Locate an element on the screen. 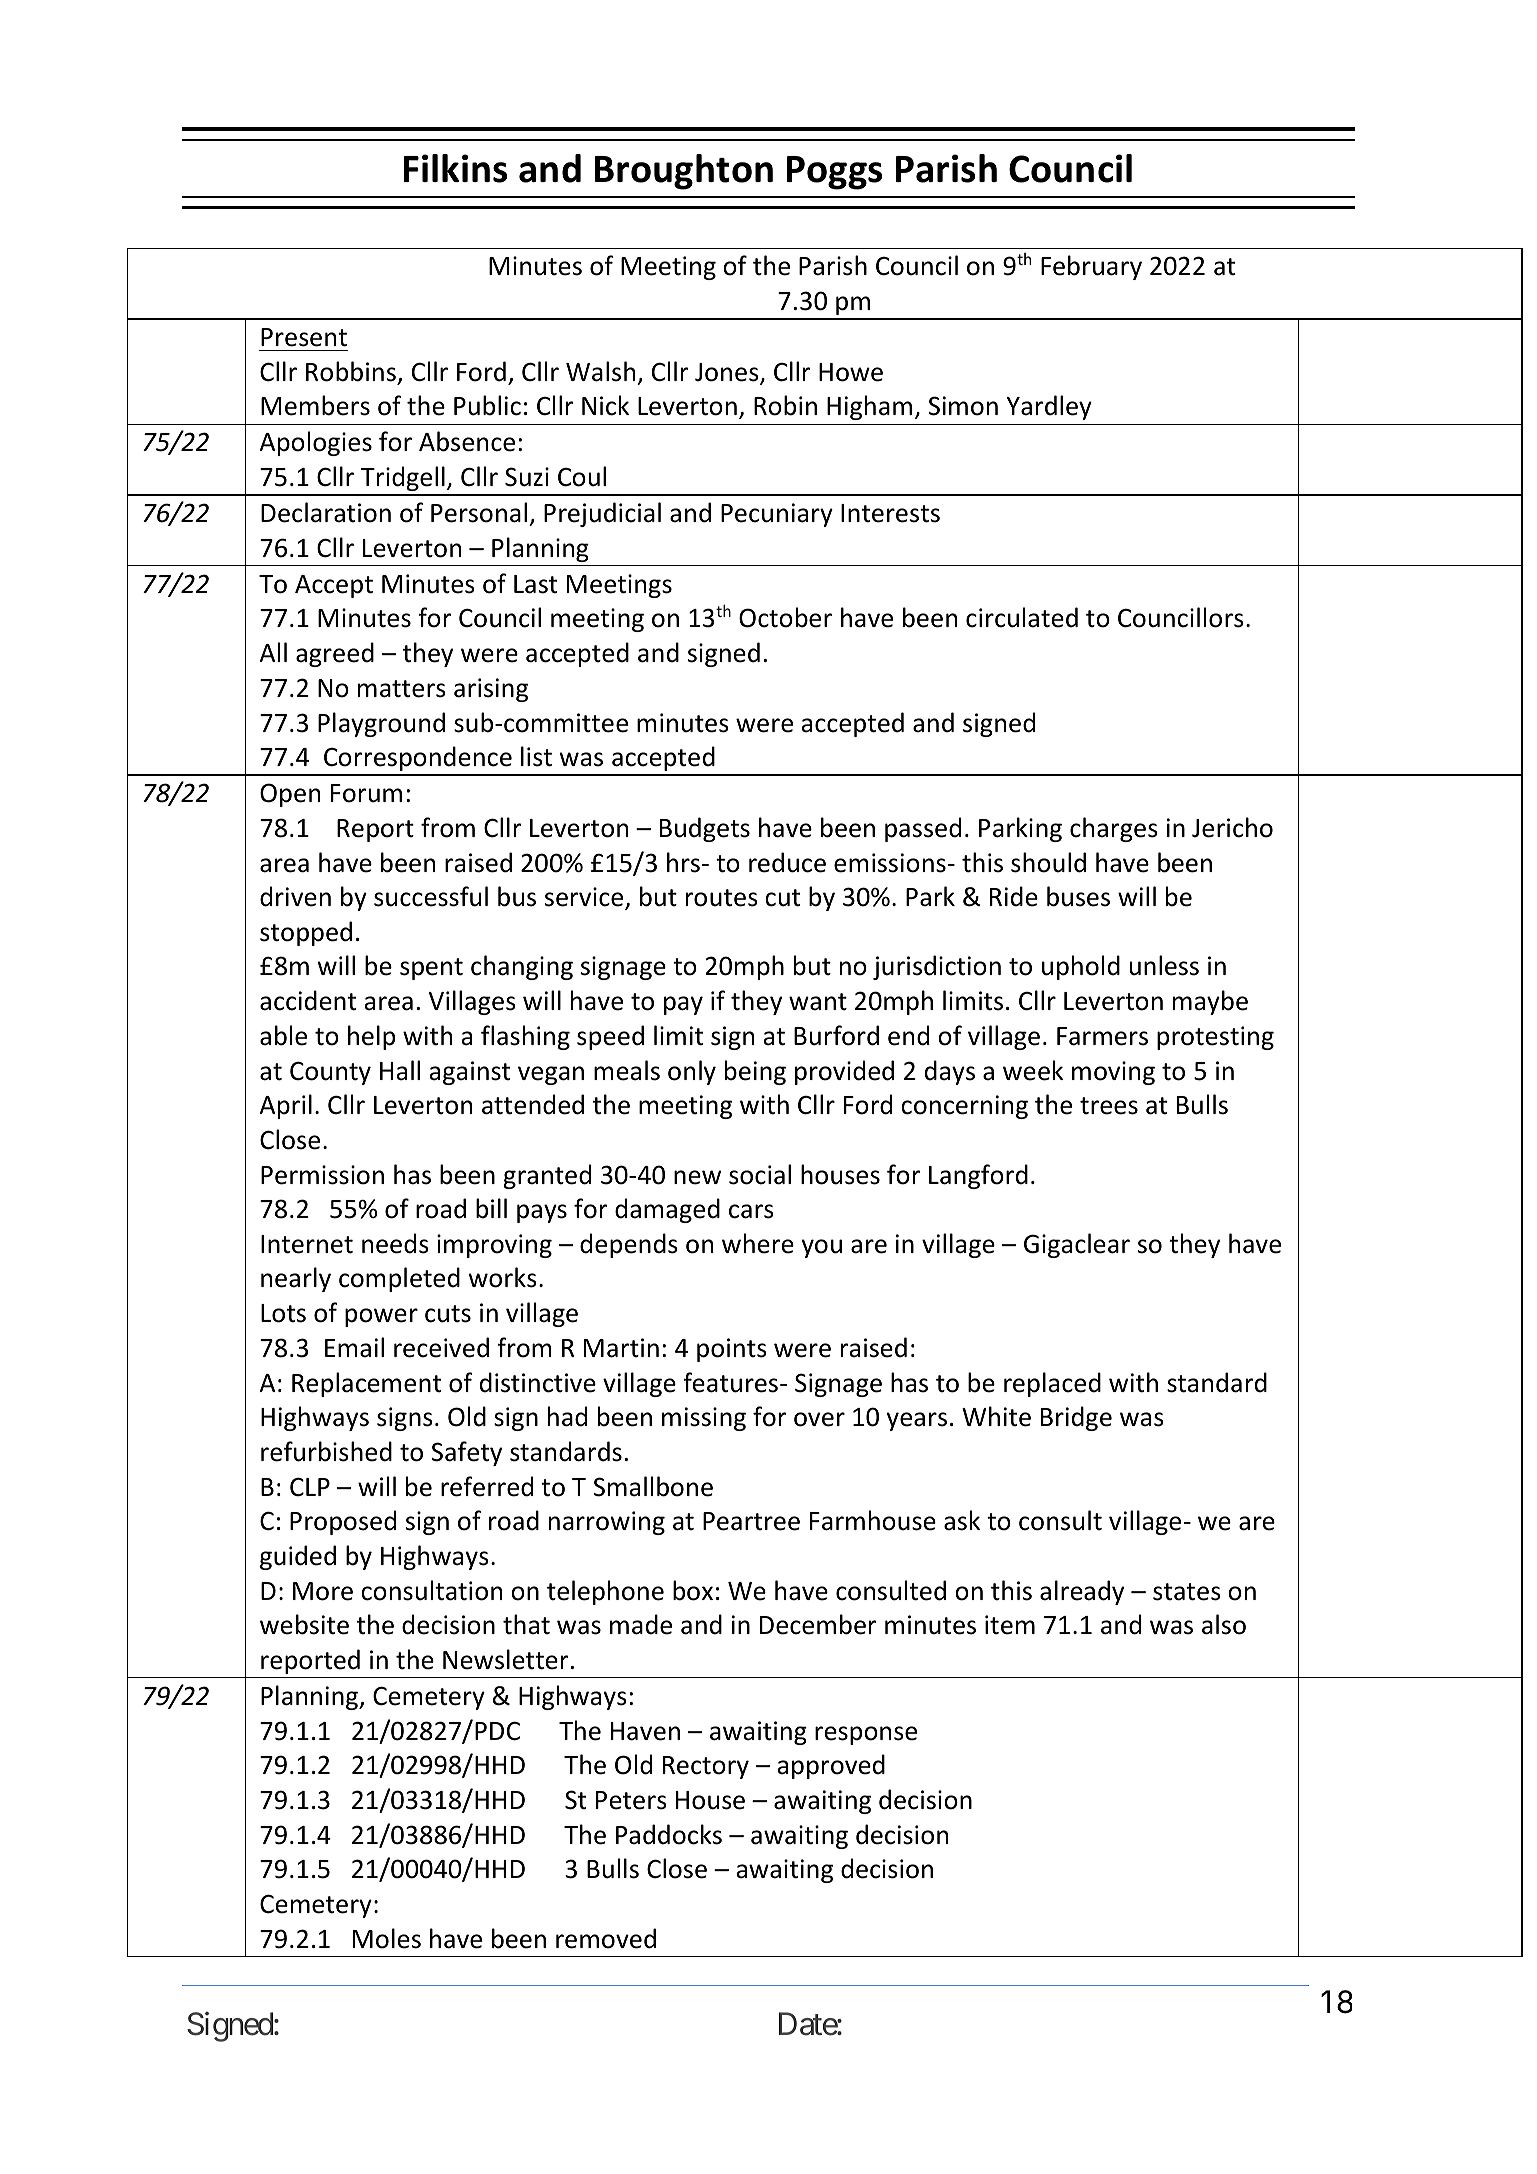 The image size is (1537, 2174). Forum is located at coordinates (366, 793).
